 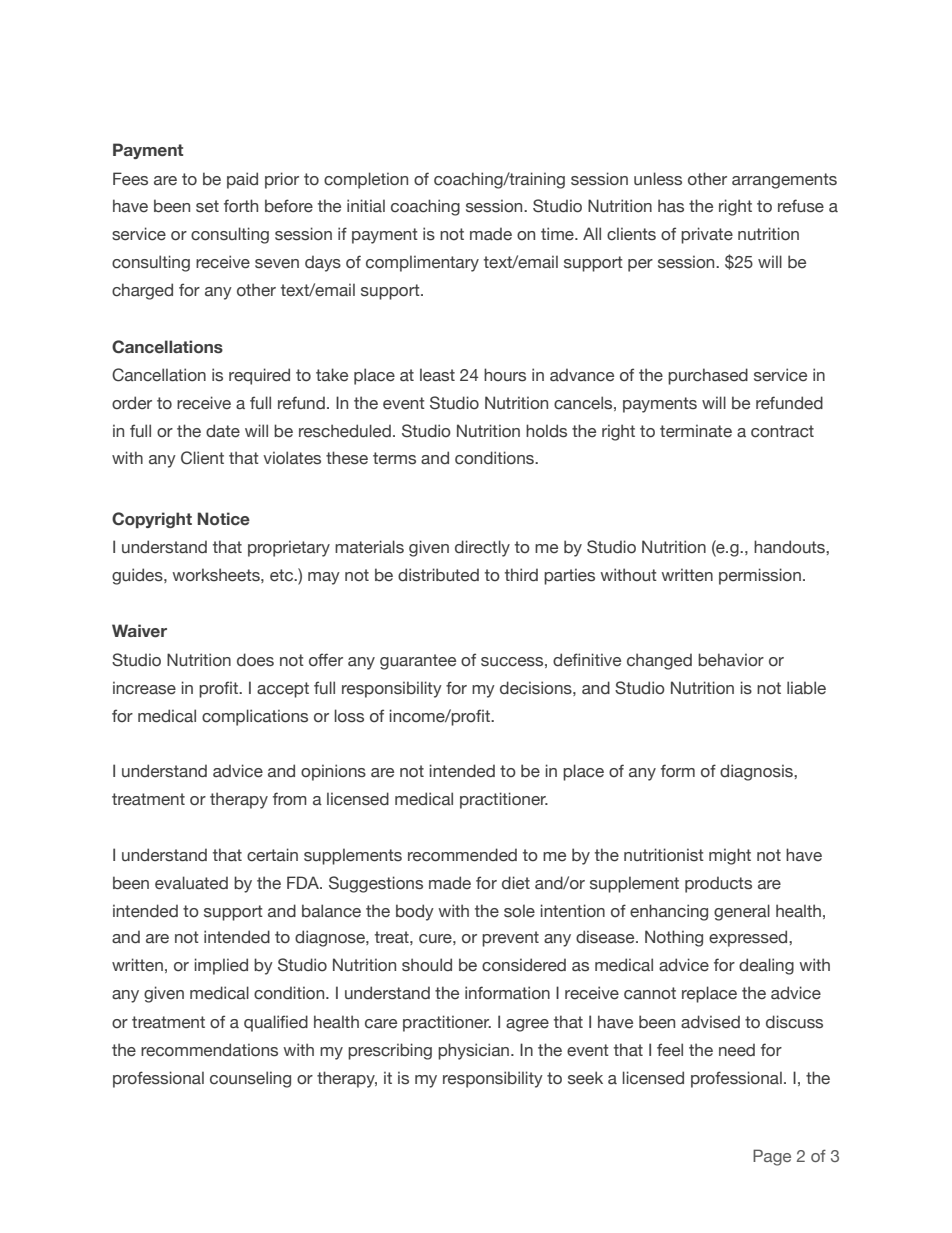 I want to click on complimentary, so click(x=422, y=263).
